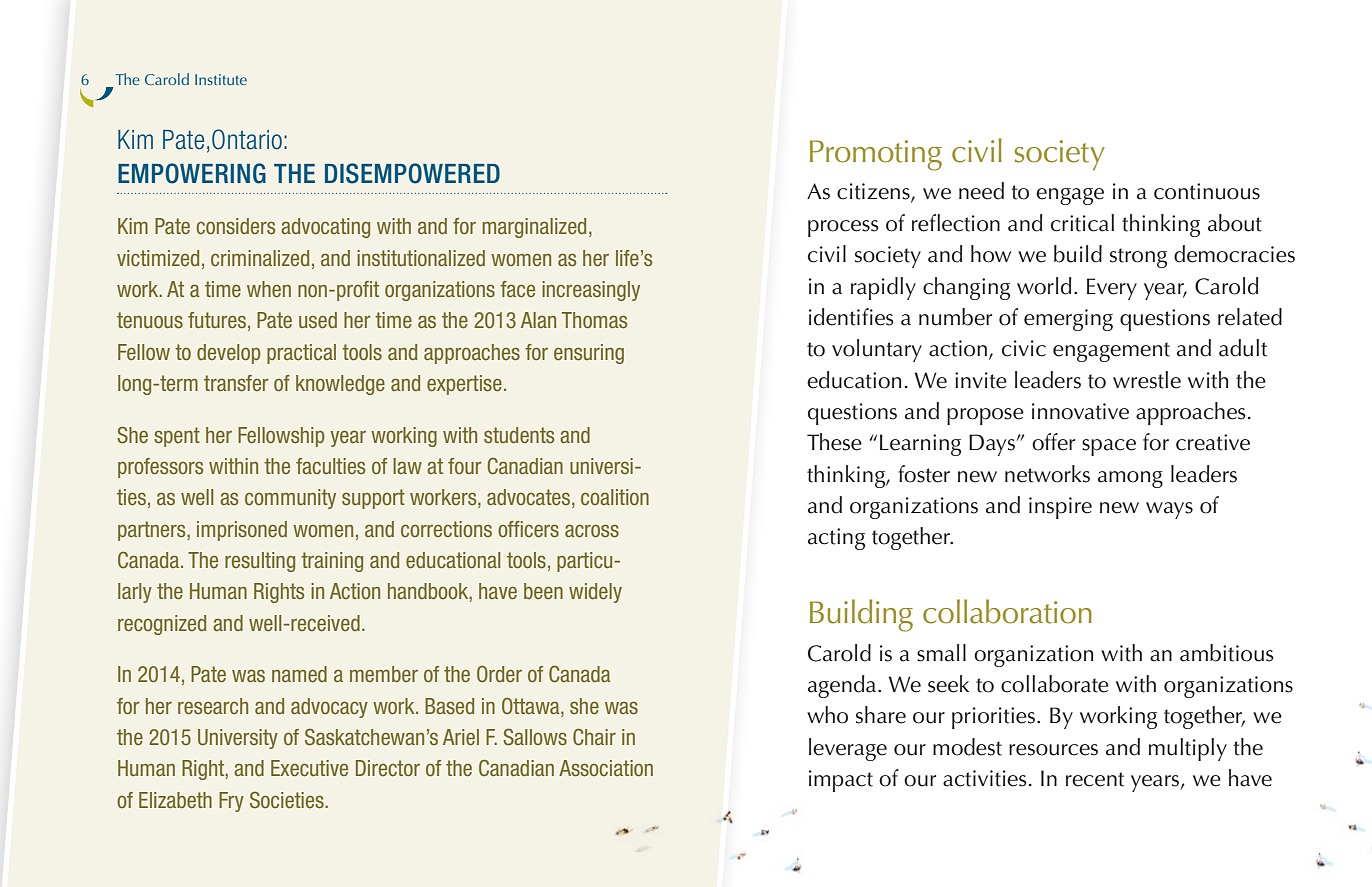  I want to click on collaboration, so click(1007, 611).
